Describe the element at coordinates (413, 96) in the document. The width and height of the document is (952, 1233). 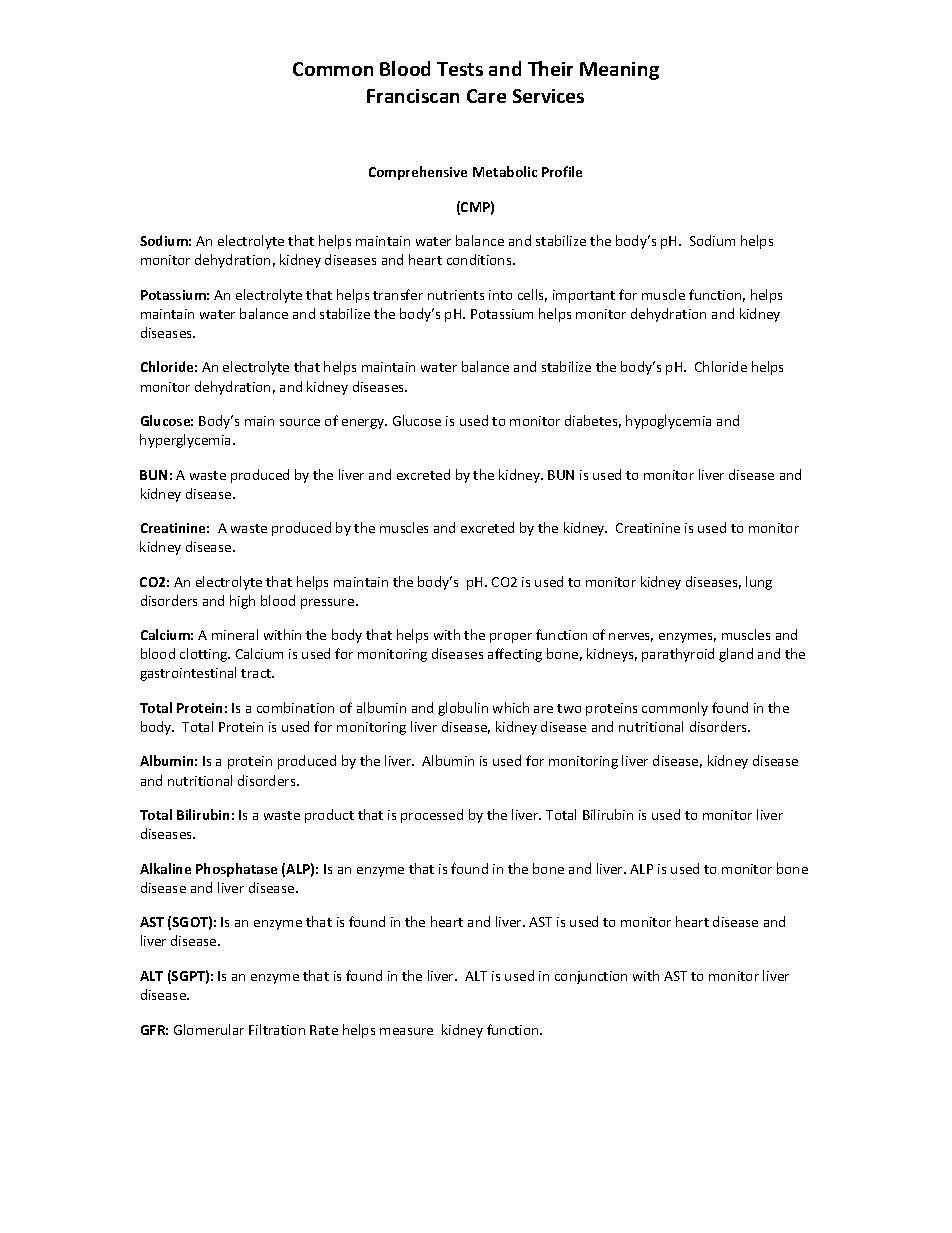
I see `Franciscan` at that location.
